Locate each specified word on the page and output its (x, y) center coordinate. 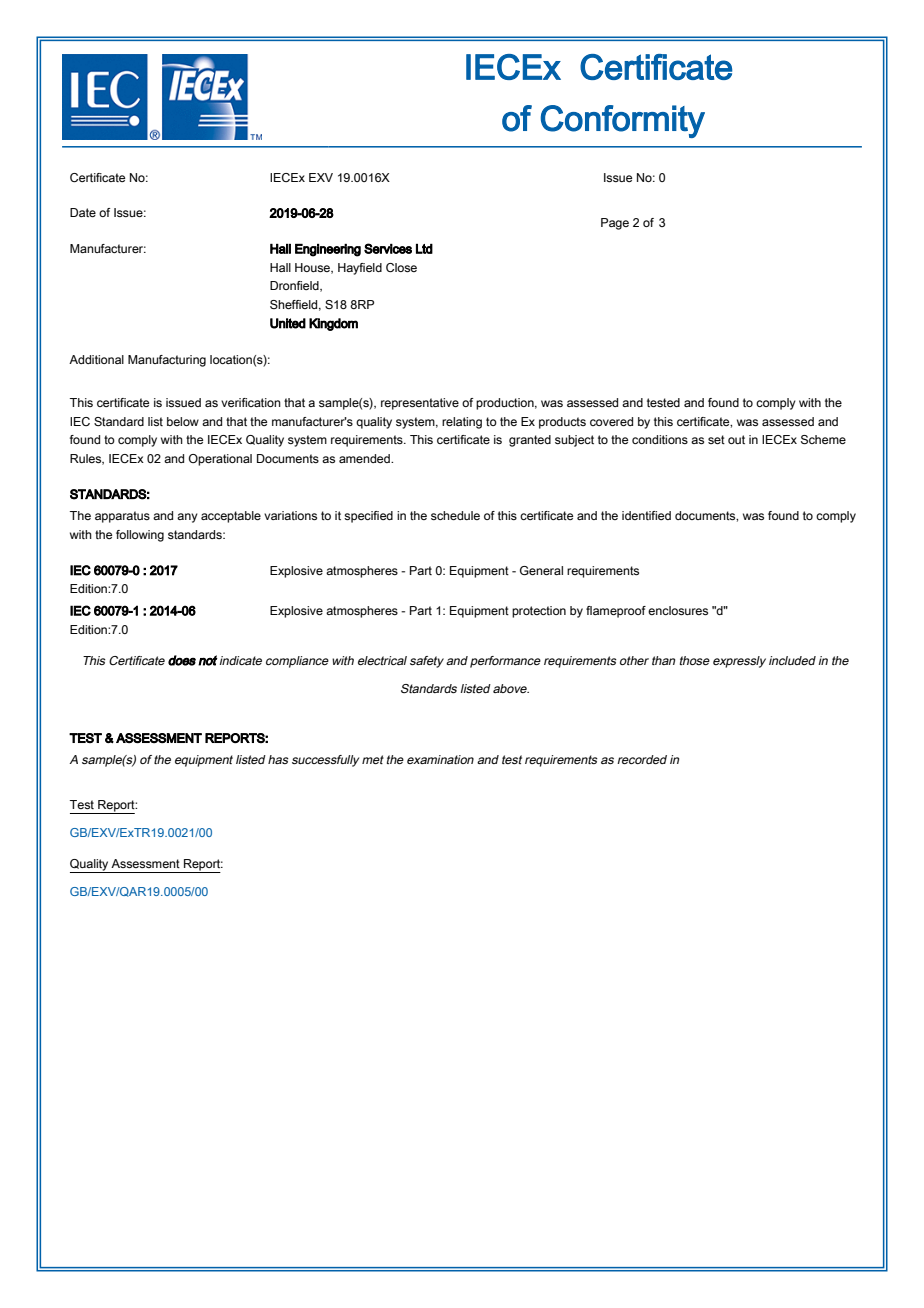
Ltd (424, 249)
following (140, 536)
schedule (455, 515)
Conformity (623, 121)
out (736, 439)
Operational (220, 460)
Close (401, 267)
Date (83, 212)
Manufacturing (167, 361)
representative (420, 404)
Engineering (328, 250)
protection (539, 612)
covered (611, 421)
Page (615, 224)
